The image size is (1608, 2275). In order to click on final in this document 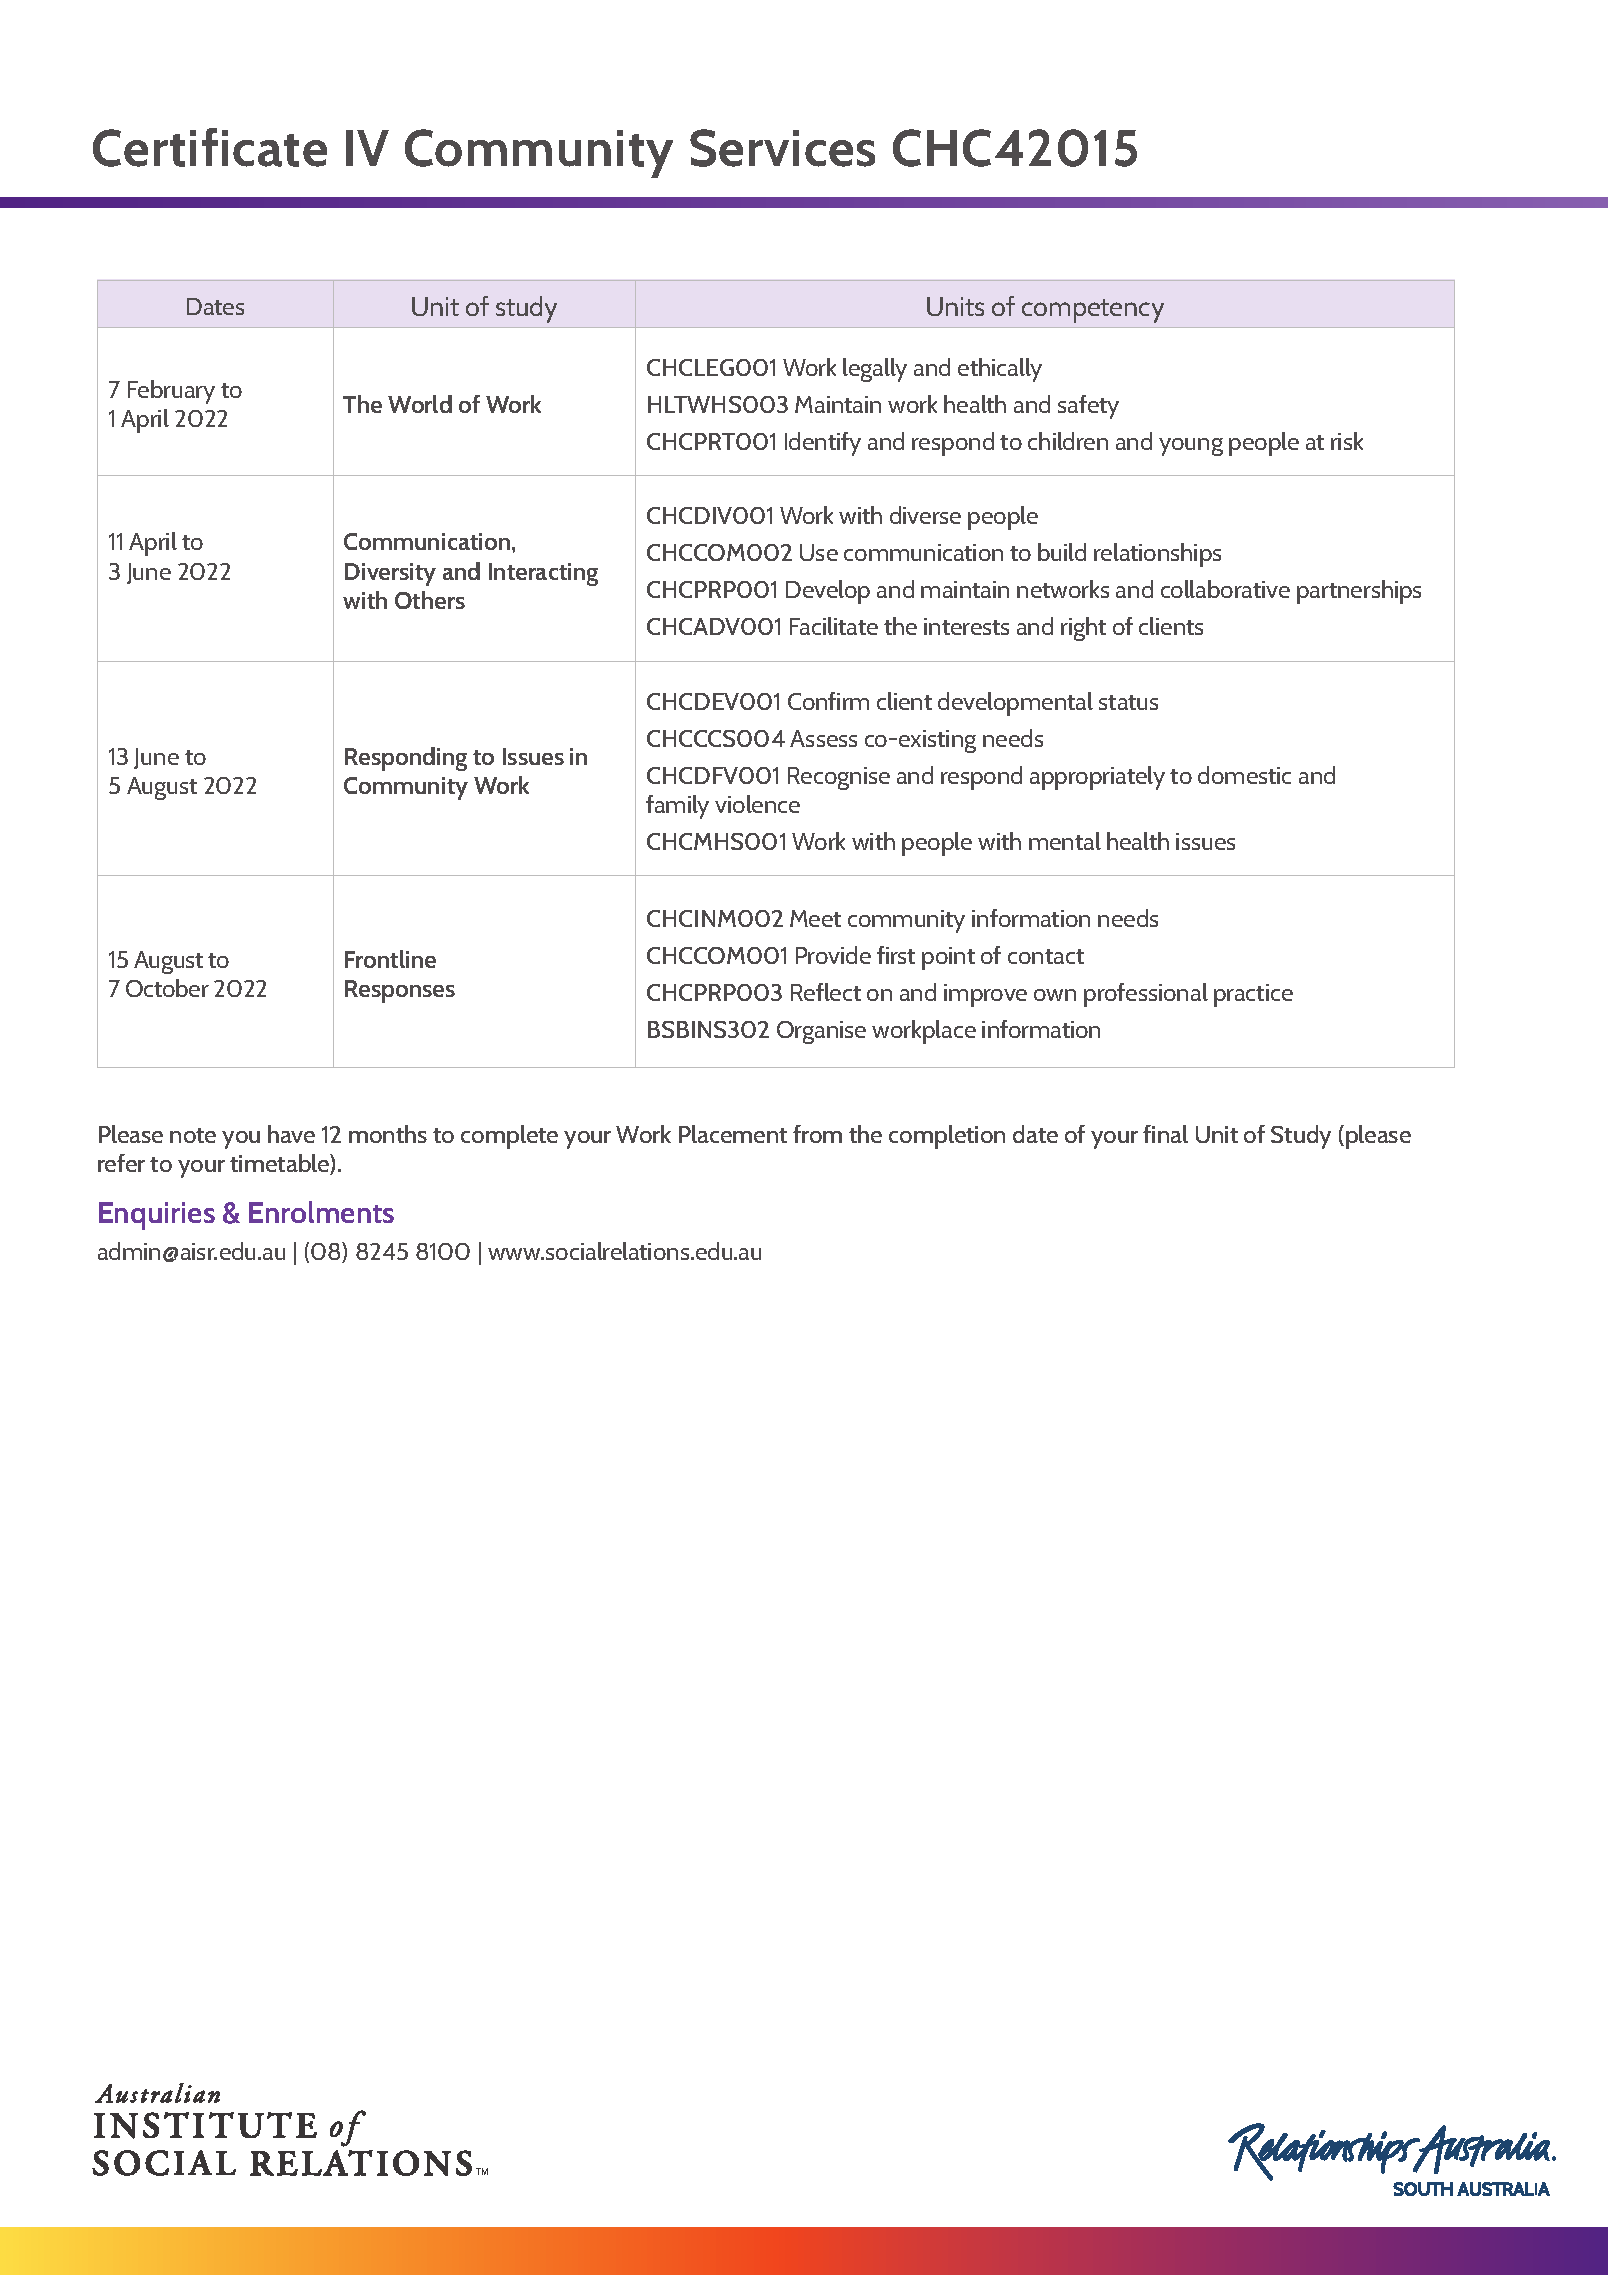, I will do `click(1165, 1134)`.
